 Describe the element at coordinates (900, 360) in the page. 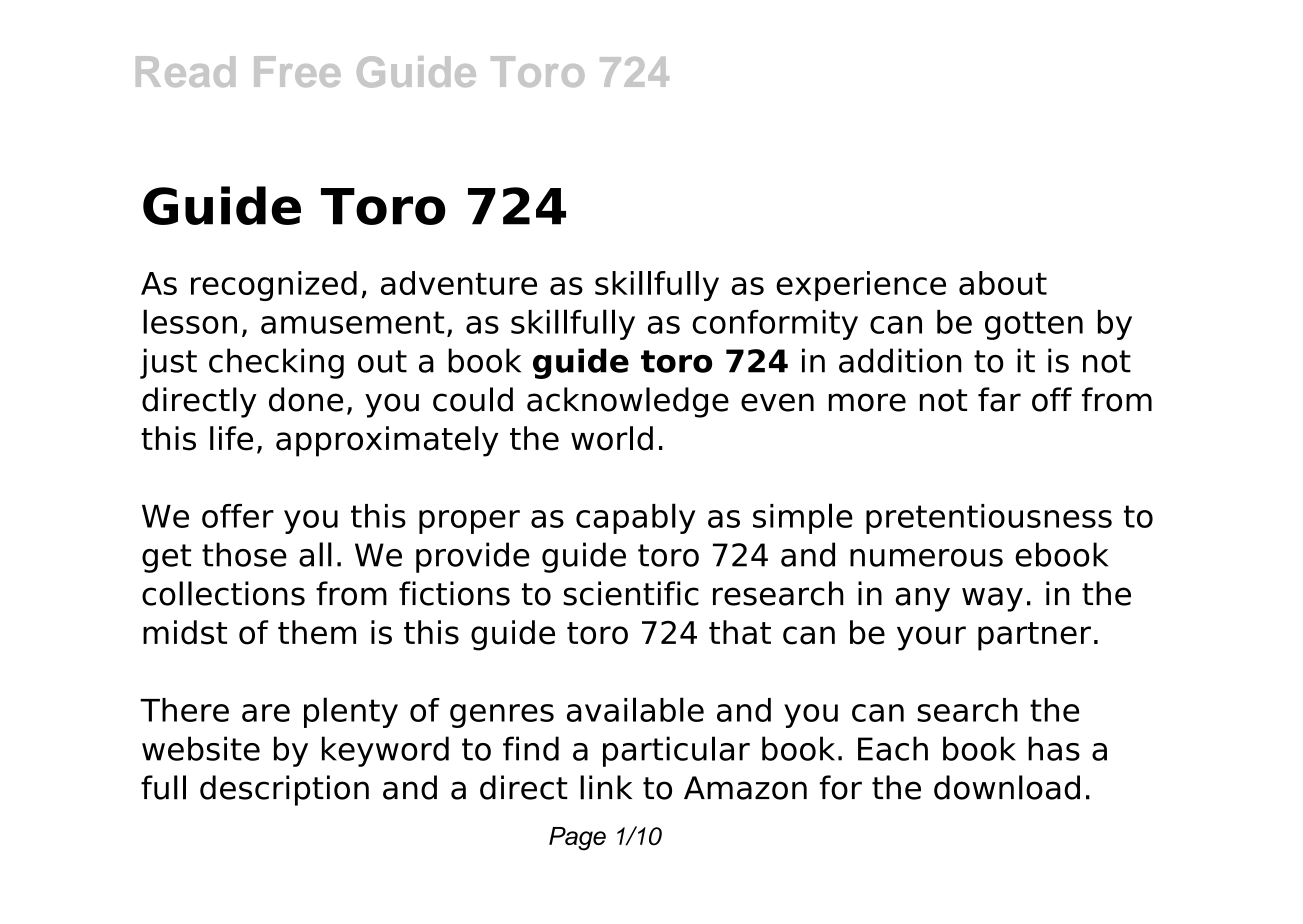

I see `addition` at that location.
